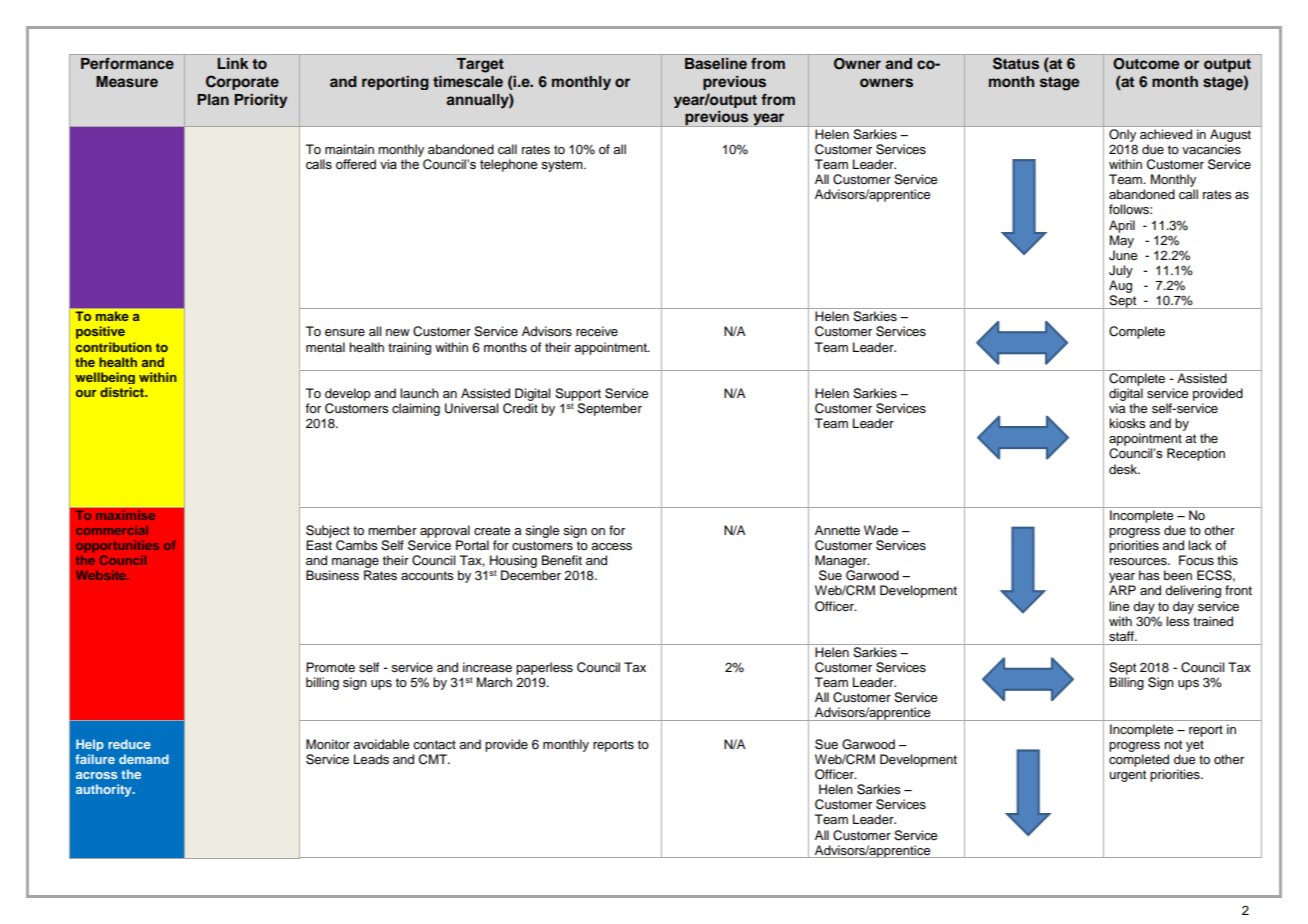 The image size is (1308, 924). I want to click on Support, so click(578, 394).
